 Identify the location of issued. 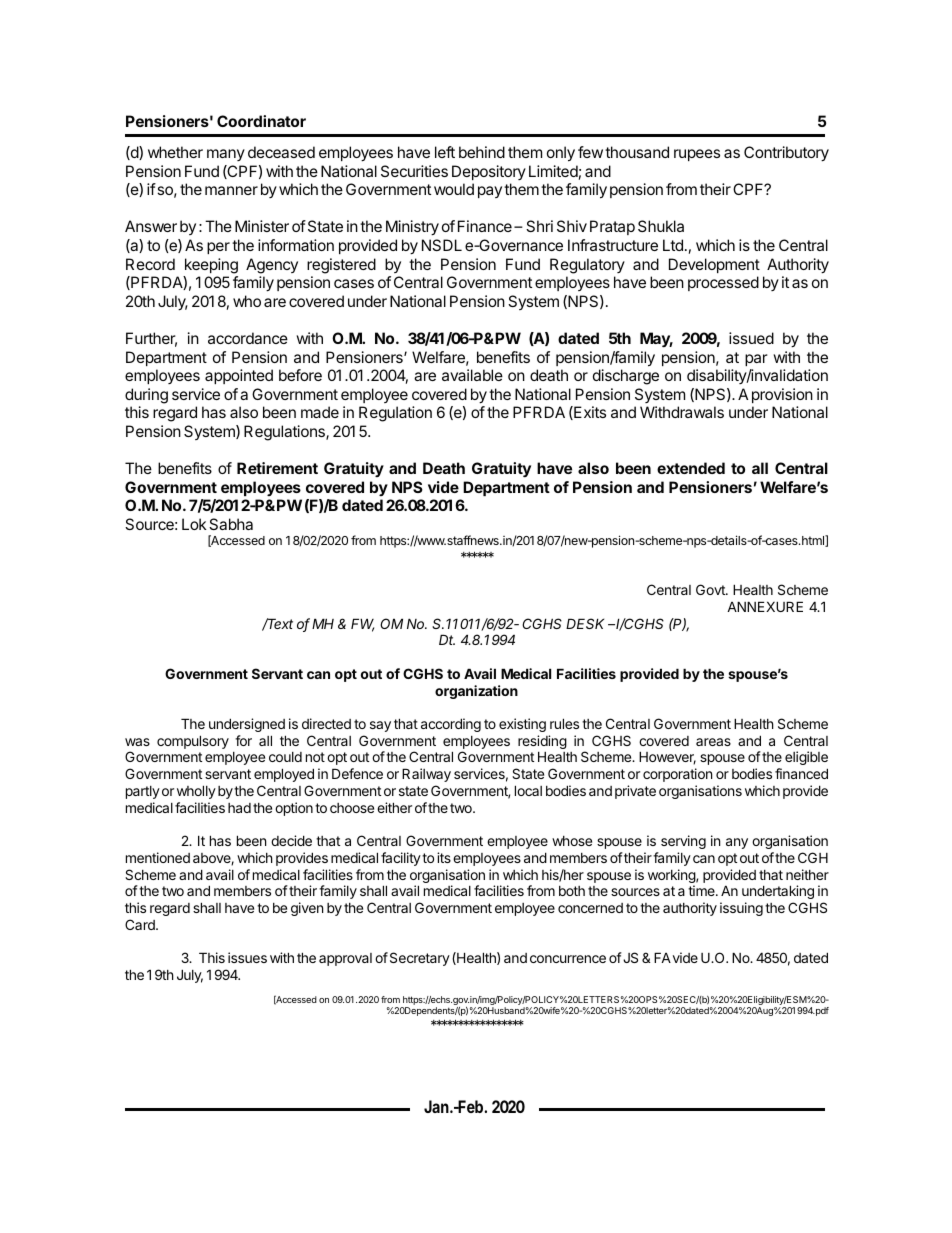
(751, 338).
